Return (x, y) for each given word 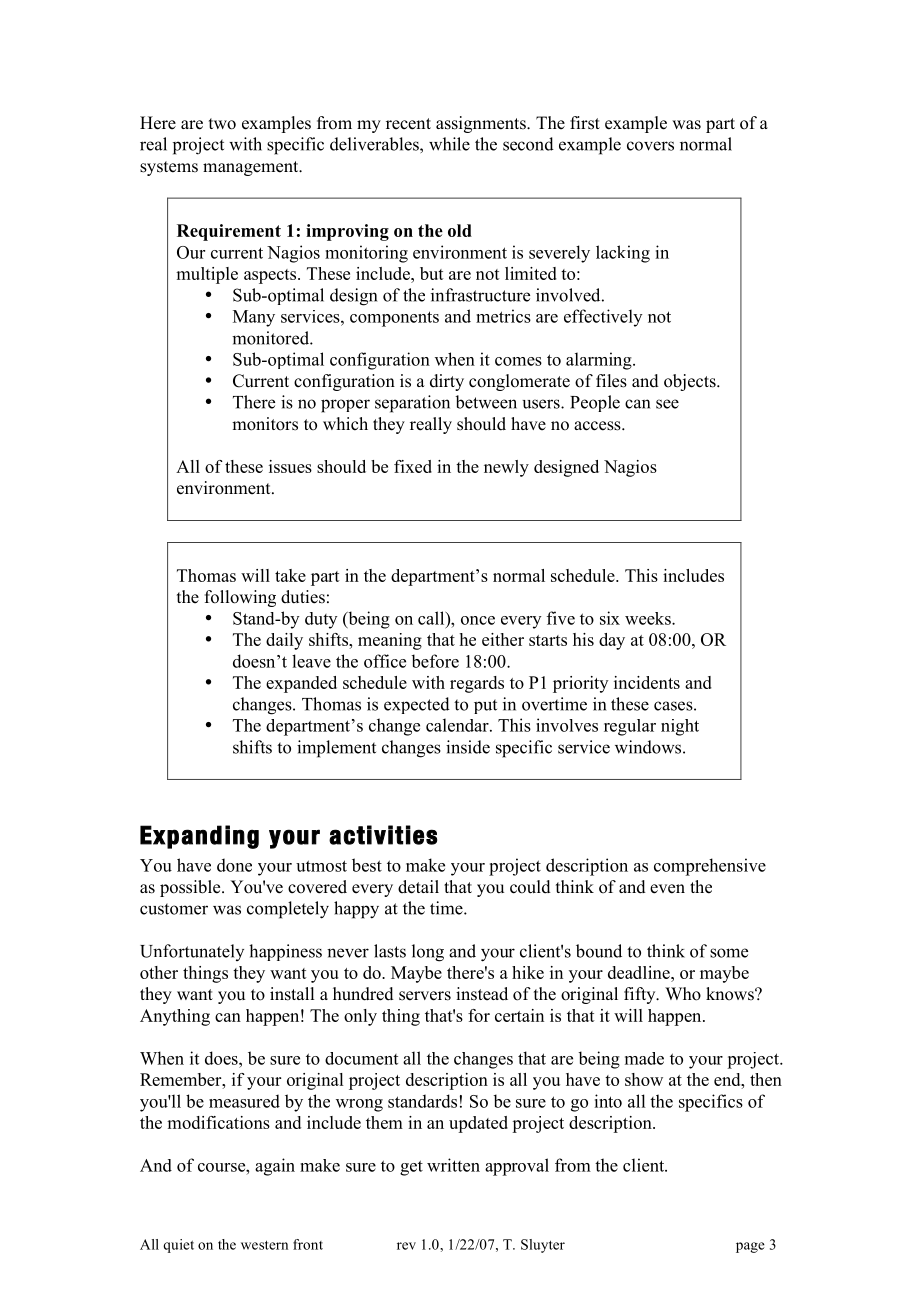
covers (650, 146)
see (667, 404)
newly (506, 468)
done (234, 865)
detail (418, 887)
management (252, 168)
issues (290, 466)
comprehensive (710, 867)
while (449, 144)
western (264, 1245)
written (453, 1165)
